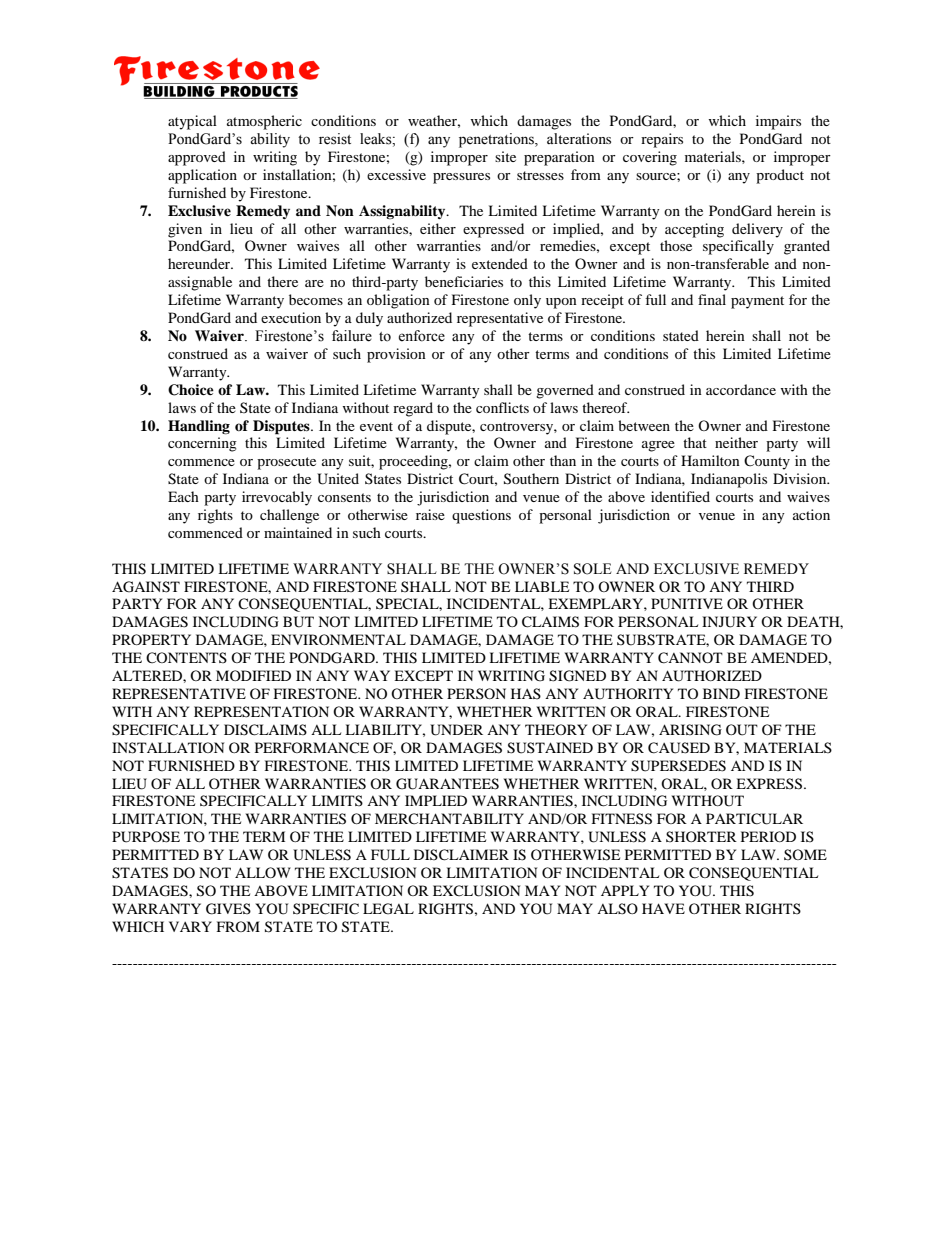  What do you see at coordinates (291, 317) in the screenshot?
I see `execution` at bounding box center [291, 317].
